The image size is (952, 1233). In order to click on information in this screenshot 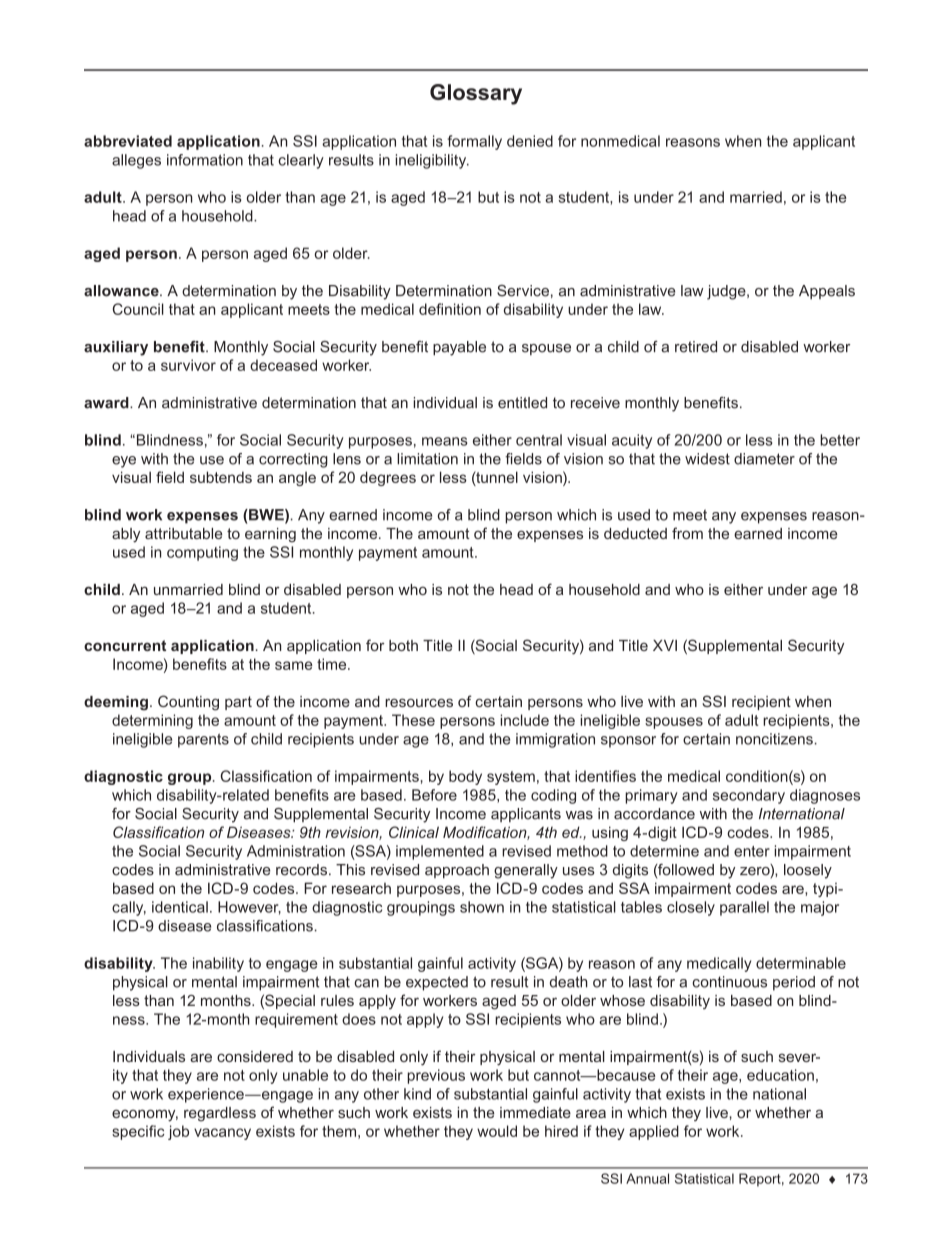, I will do `click(205, 160)`.
